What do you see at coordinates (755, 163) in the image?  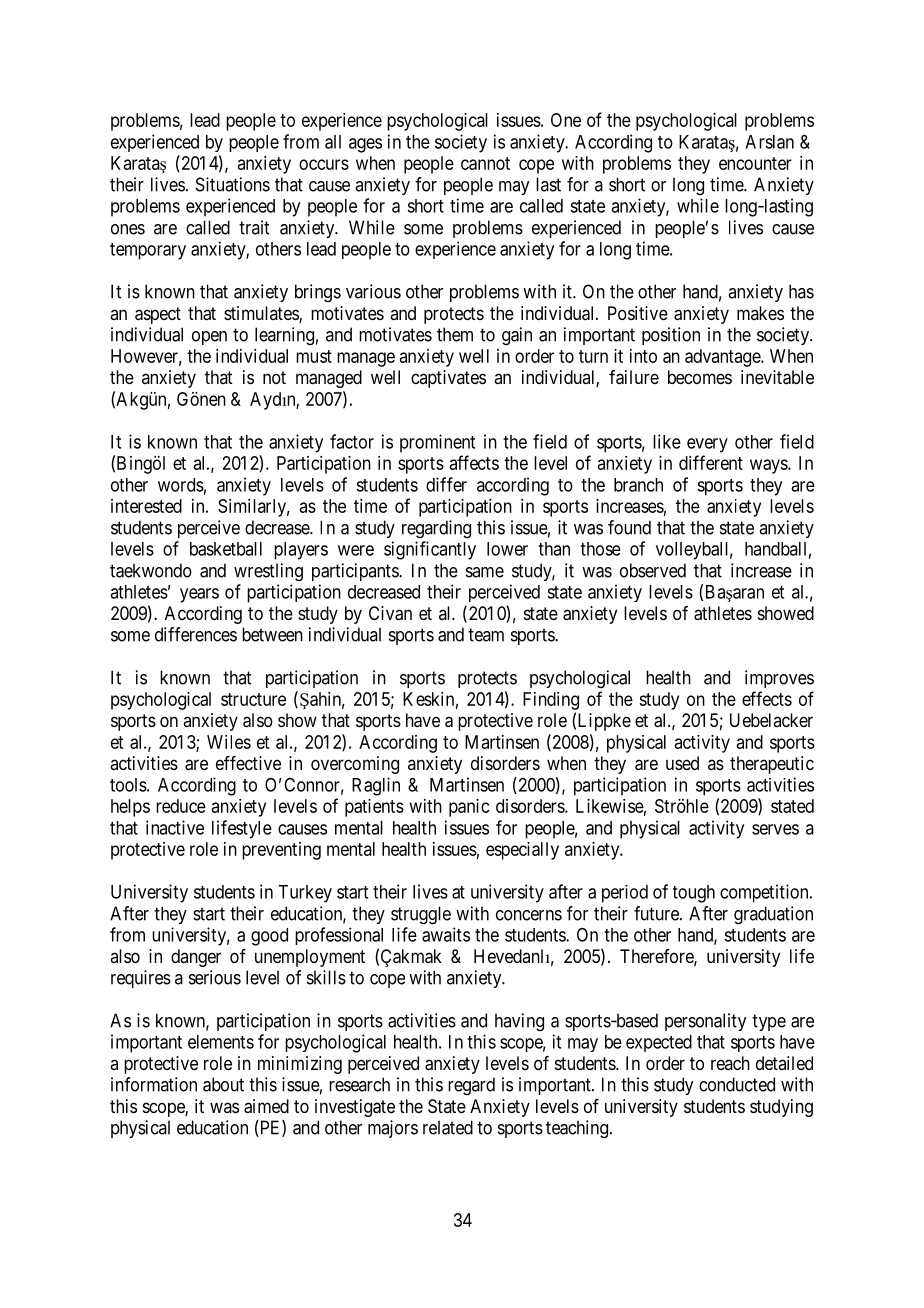 I see `encounter` at bounding box center [755, 163].
